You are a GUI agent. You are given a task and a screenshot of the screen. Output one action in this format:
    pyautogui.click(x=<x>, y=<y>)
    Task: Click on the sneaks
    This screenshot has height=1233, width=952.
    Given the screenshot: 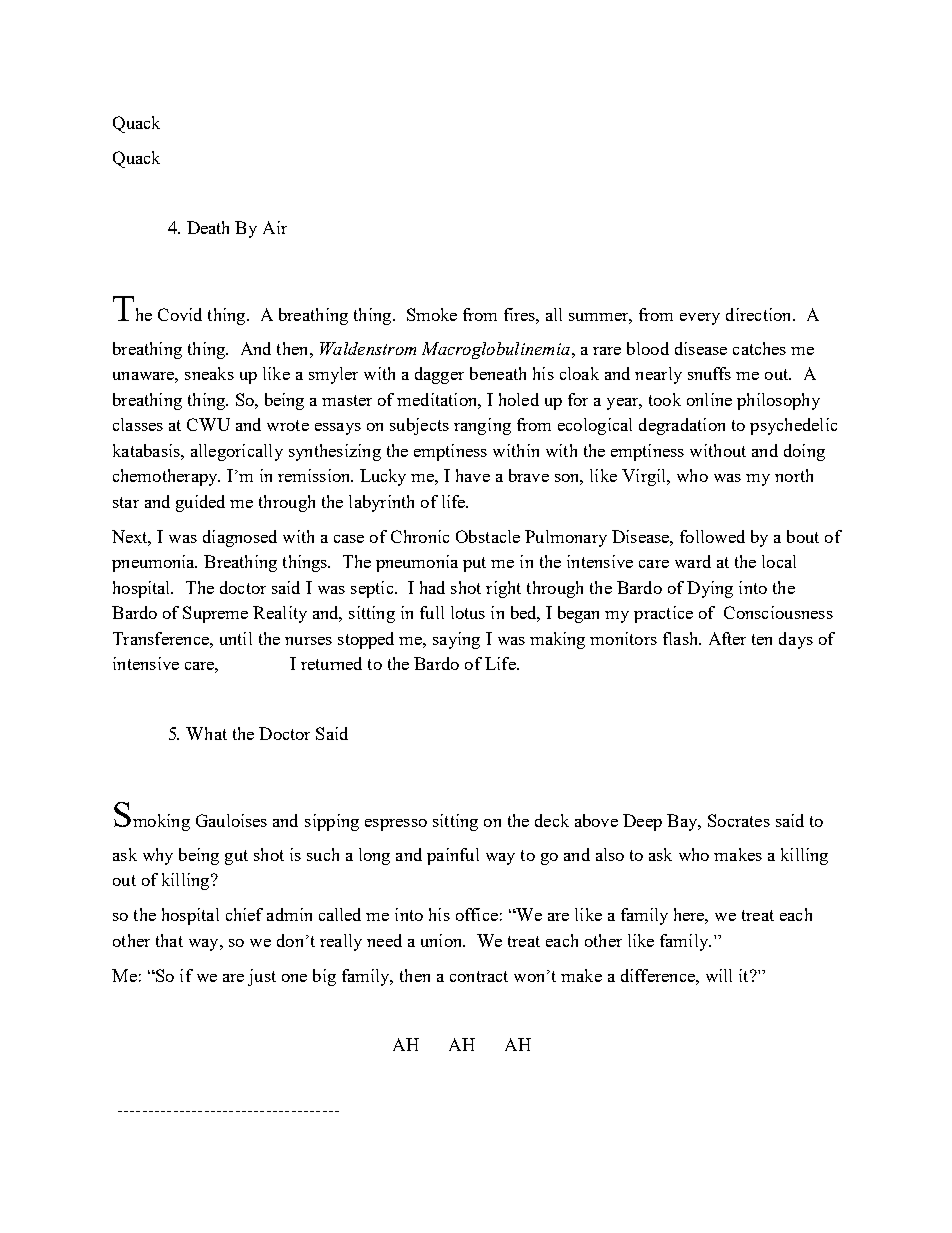 What is the action you would take?
    pyautogui.click(x=209, y=373)
